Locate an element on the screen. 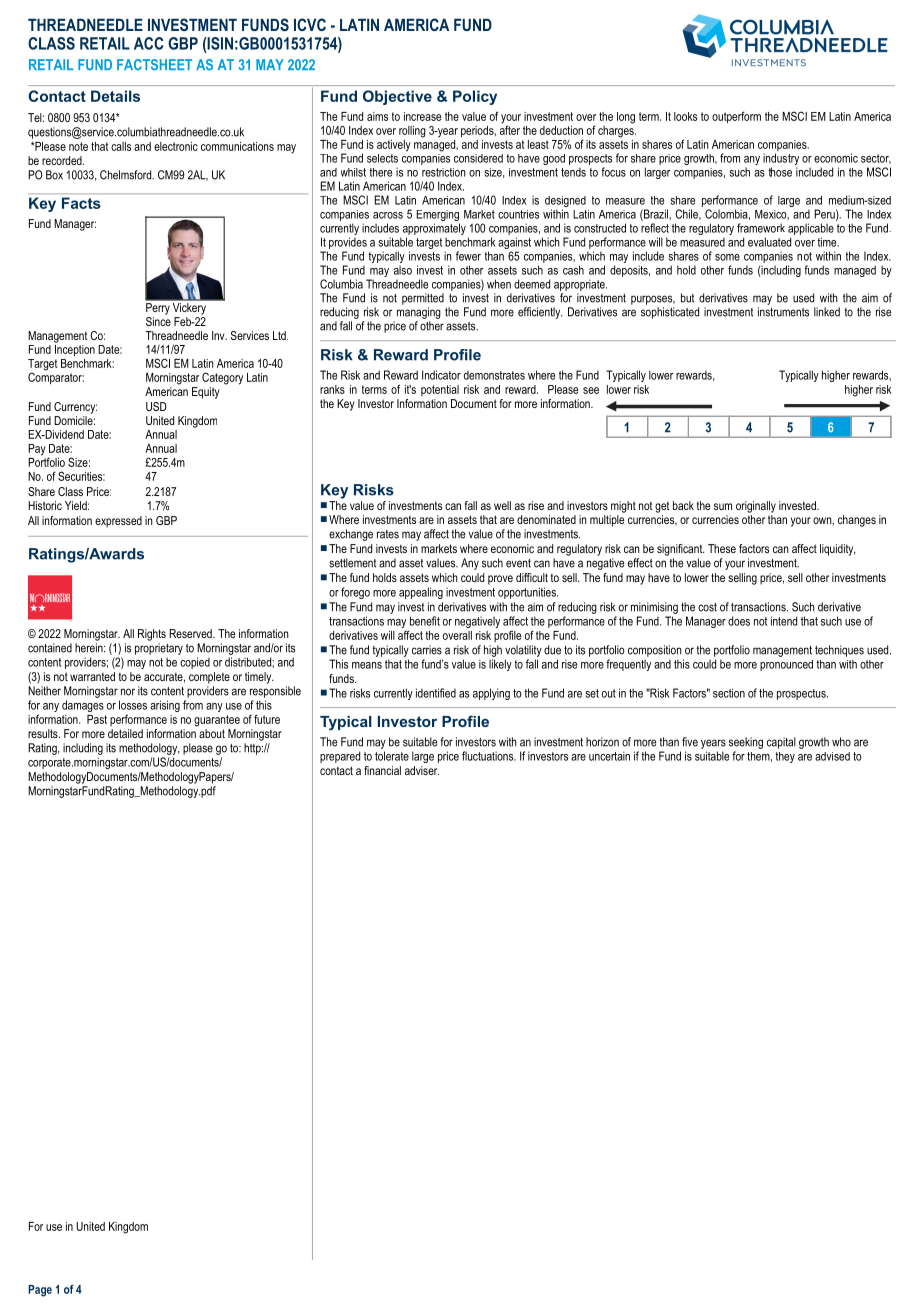 The image size is (924, 1307). they is located at coordinates (785, 757).
